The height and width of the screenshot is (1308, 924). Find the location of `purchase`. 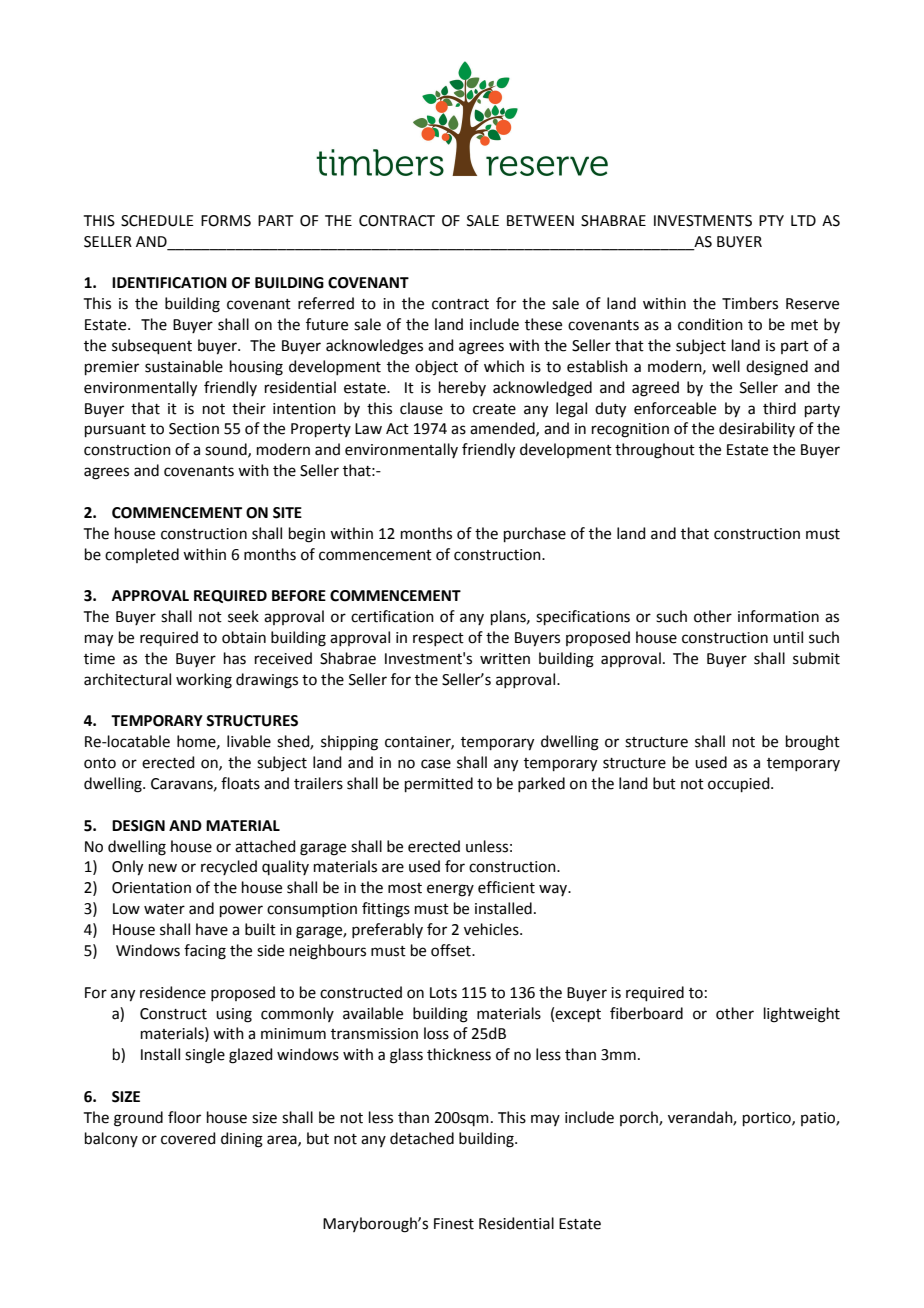

purchase is located at coordinates (535, 534).
